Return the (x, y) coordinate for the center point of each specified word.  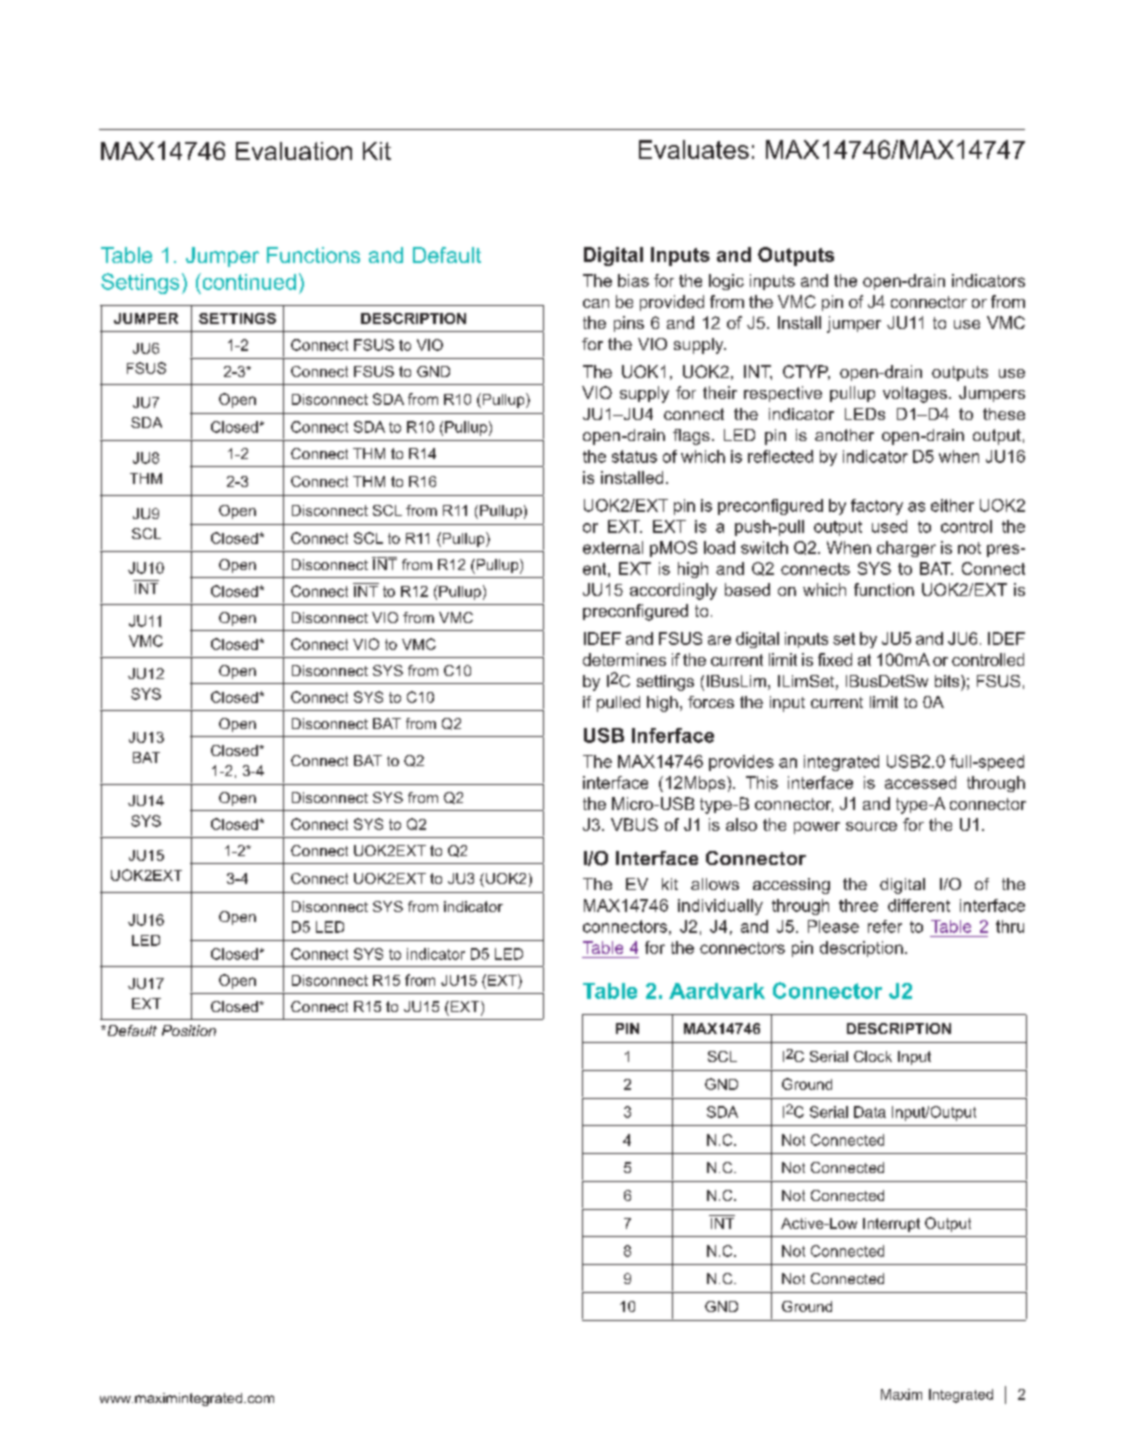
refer (885, 926)
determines (624, 659)
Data (870, 1112)
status (634, 456)
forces (711, 702)
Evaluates (694, 149)
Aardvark (717, 991)
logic (726, 282)
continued (248, 281)
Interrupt (891, 1225)
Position (189, 1030)
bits (948, 681)
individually (720, 907)
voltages (915, 394)
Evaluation (294, 151)
